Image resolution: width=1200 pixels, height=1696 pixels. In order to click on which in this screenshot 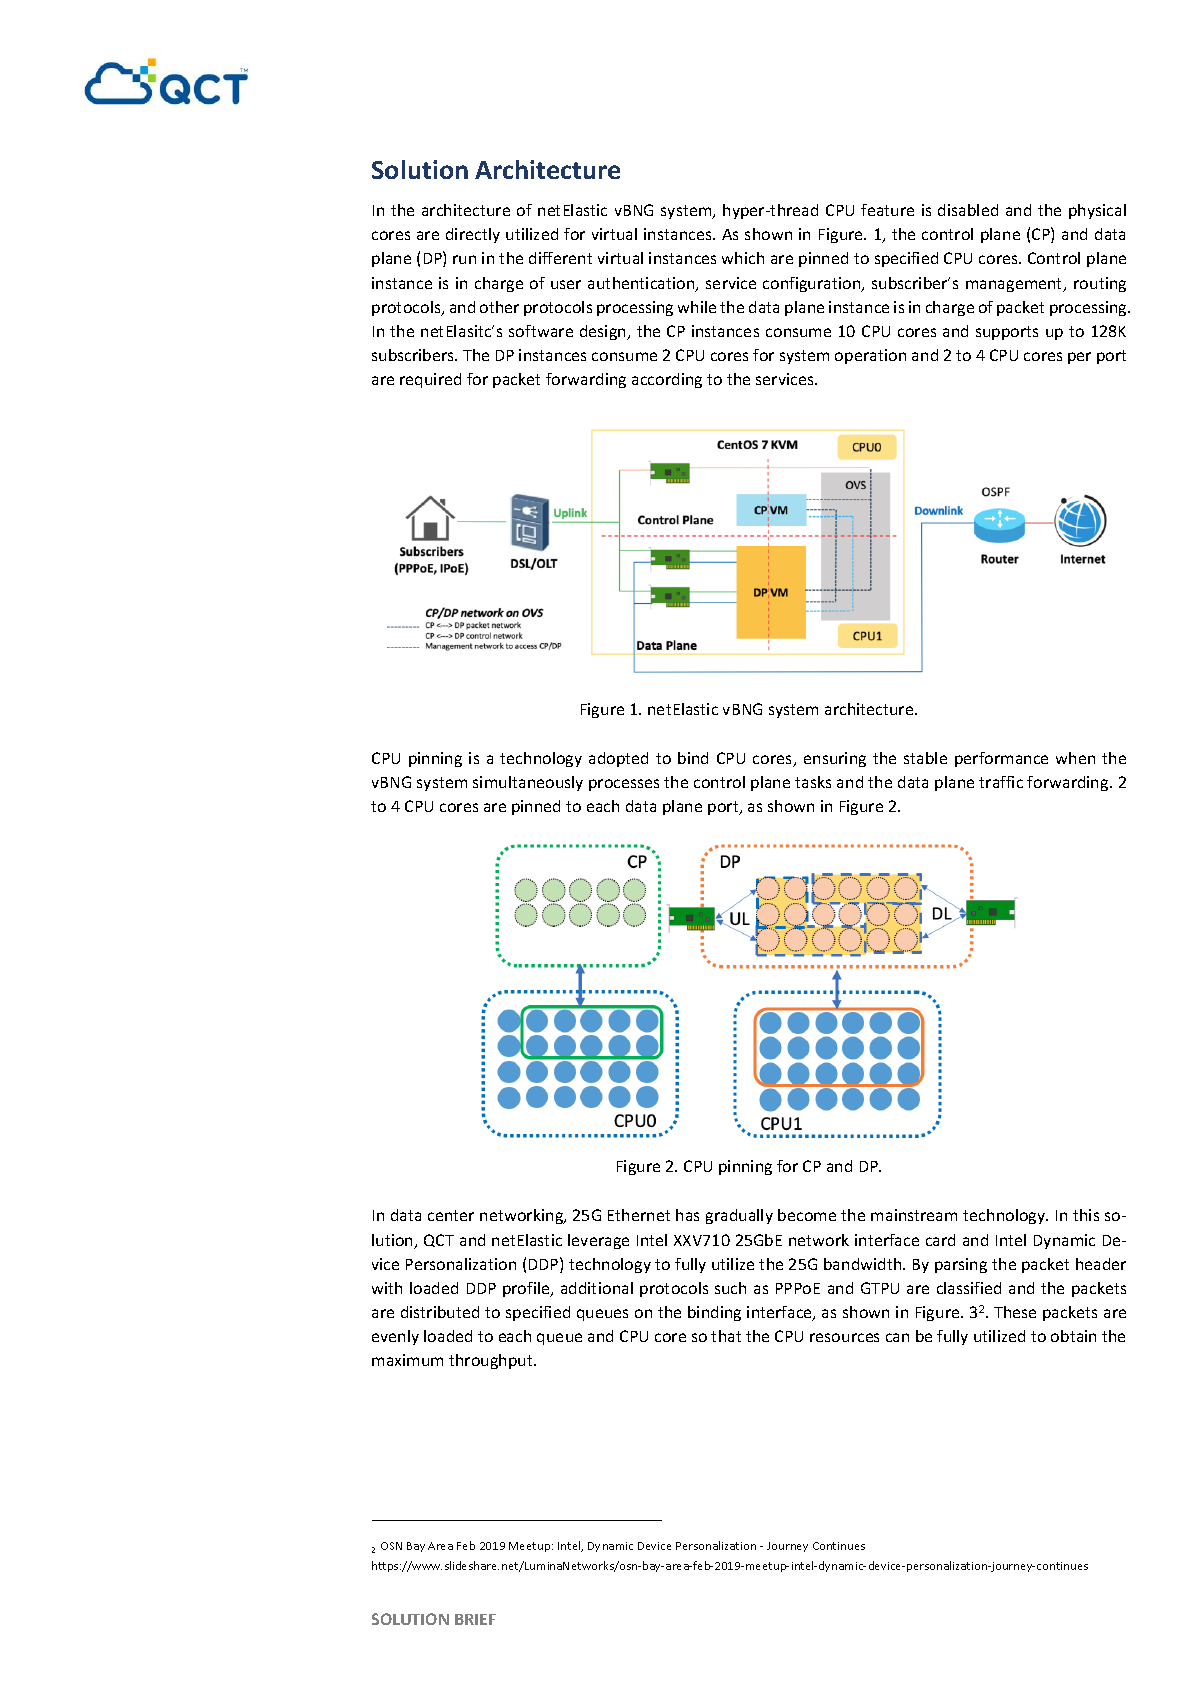, I will do `click(743, 258)`.
